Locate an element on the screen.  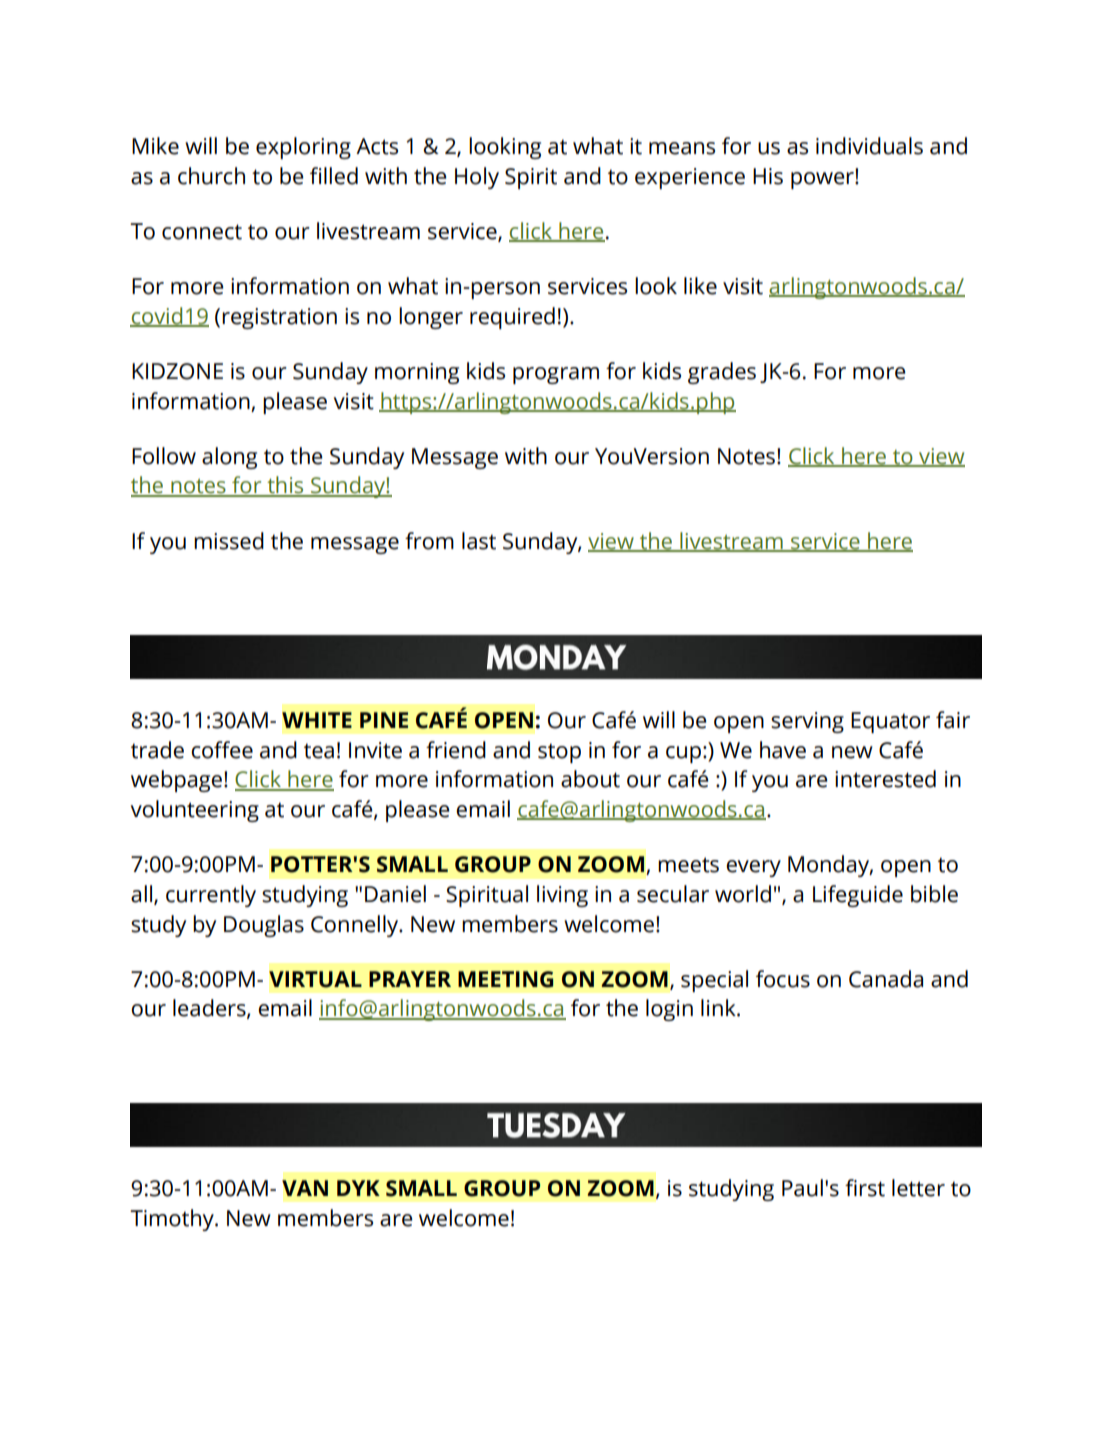
grades is located at coordinates (722, 373).
